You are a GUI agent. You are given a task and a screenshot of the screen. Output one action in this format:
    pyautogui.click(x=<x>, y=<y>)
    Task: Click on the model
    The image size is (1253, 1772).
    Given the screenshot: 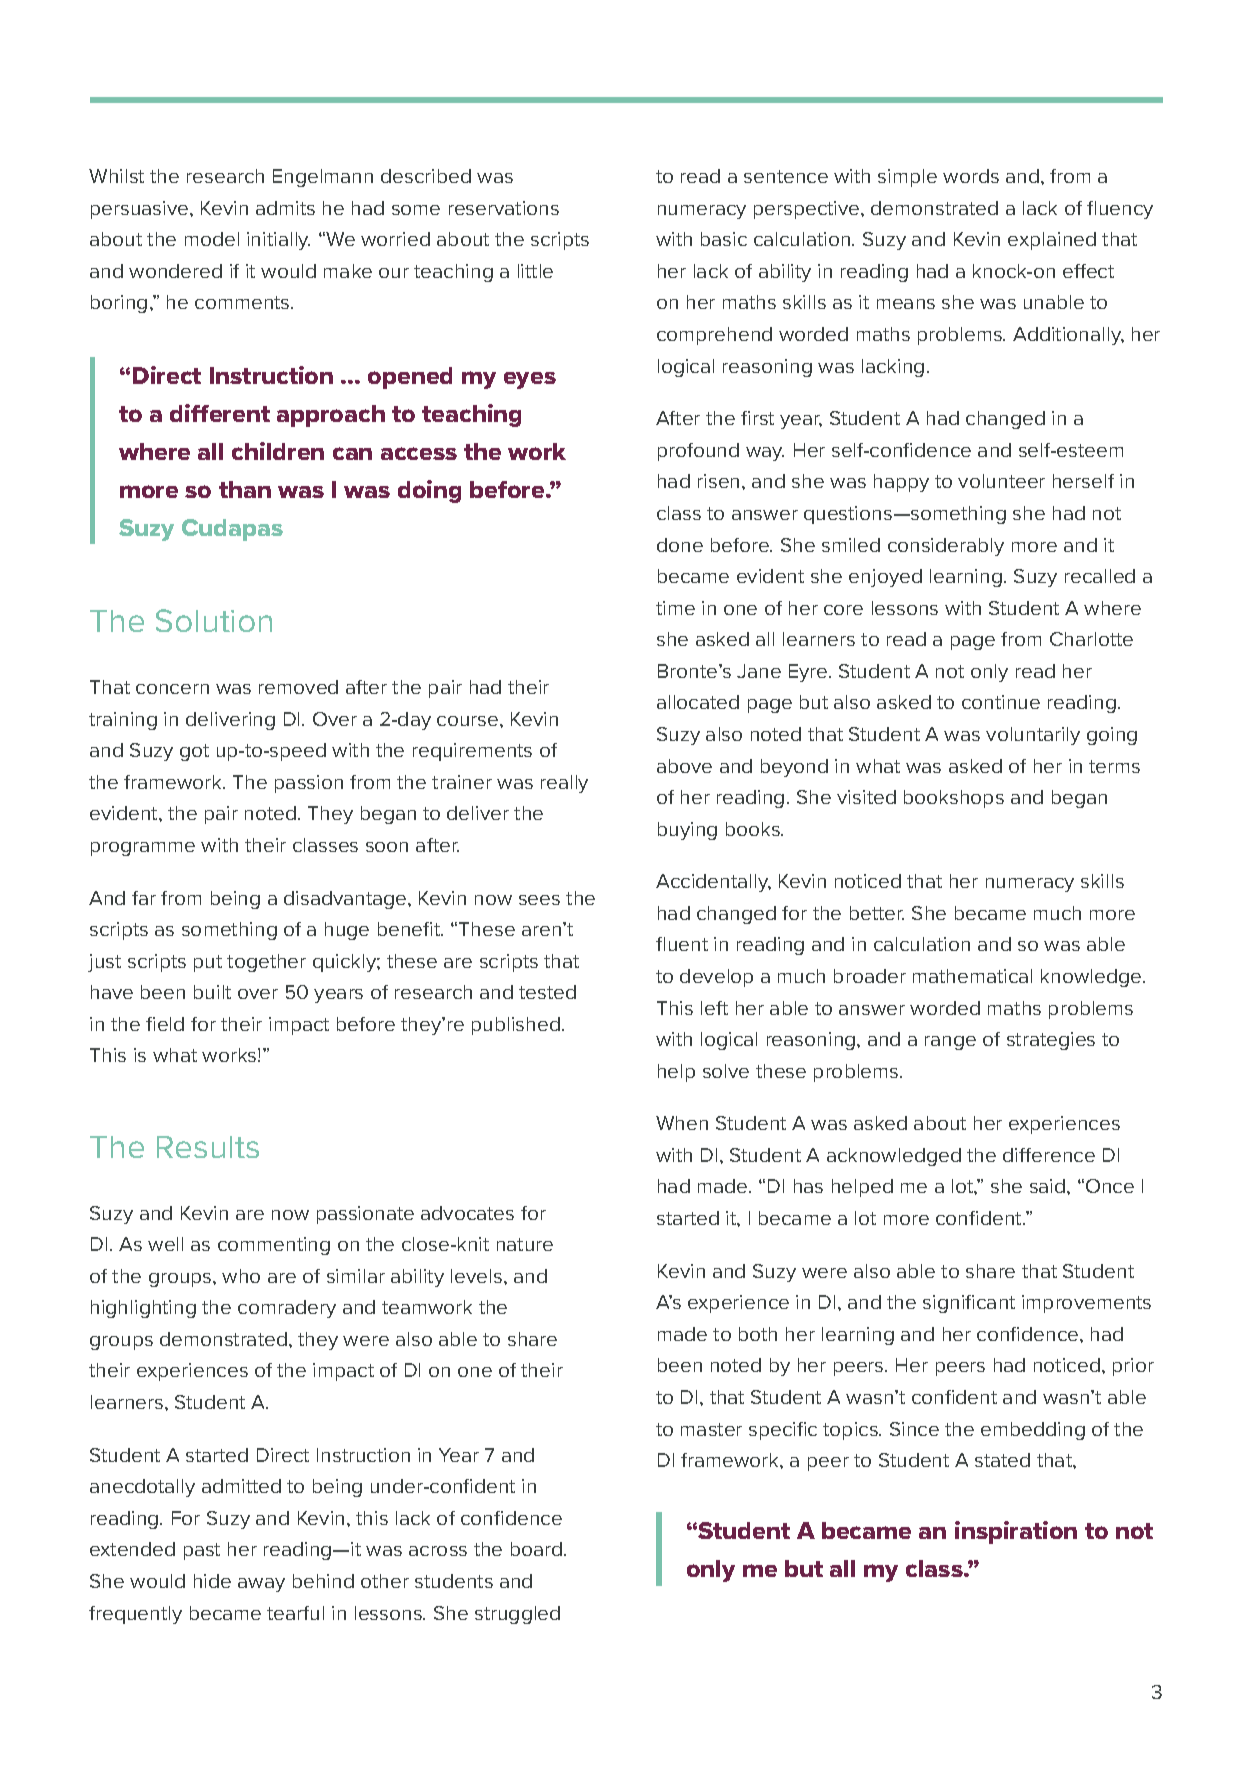 What is the action you would take?
    pyautogui.click(x=212, y=239)
